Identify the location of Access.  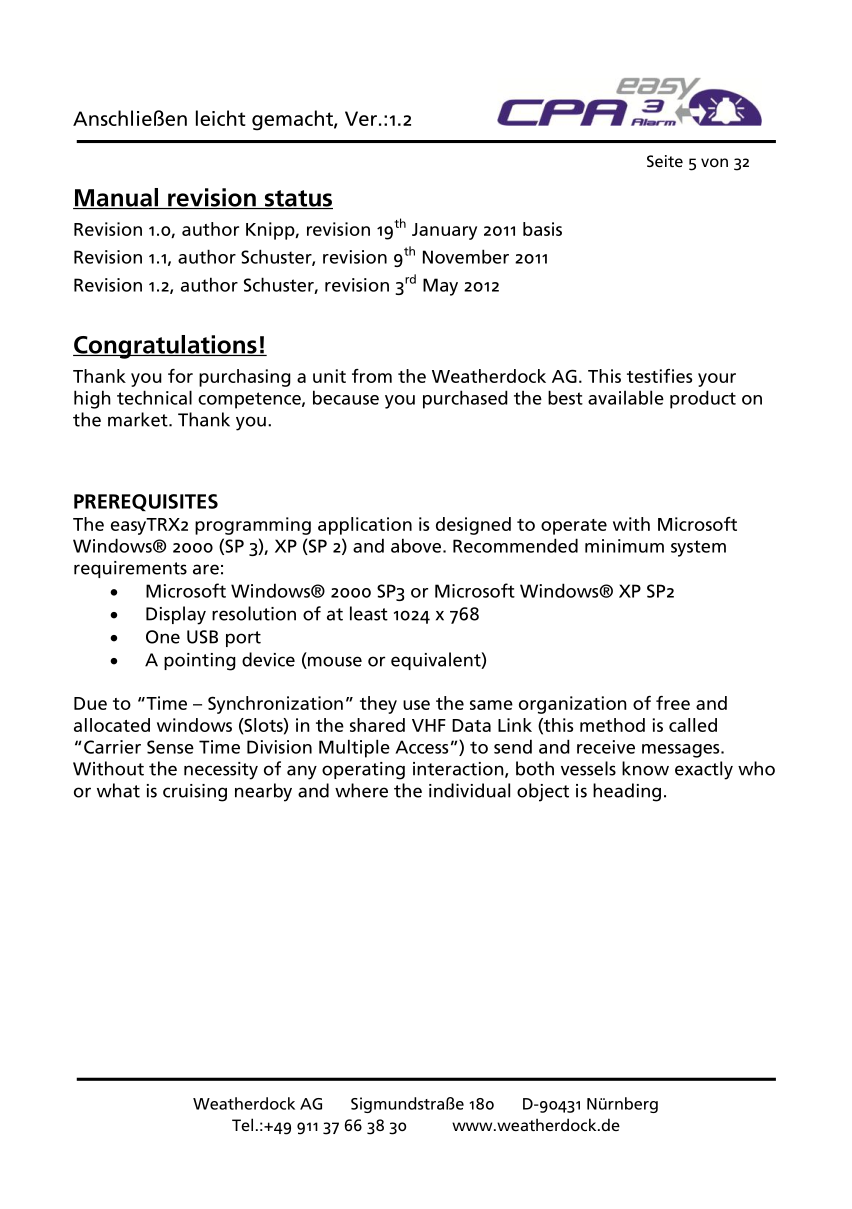
(421, 747).
